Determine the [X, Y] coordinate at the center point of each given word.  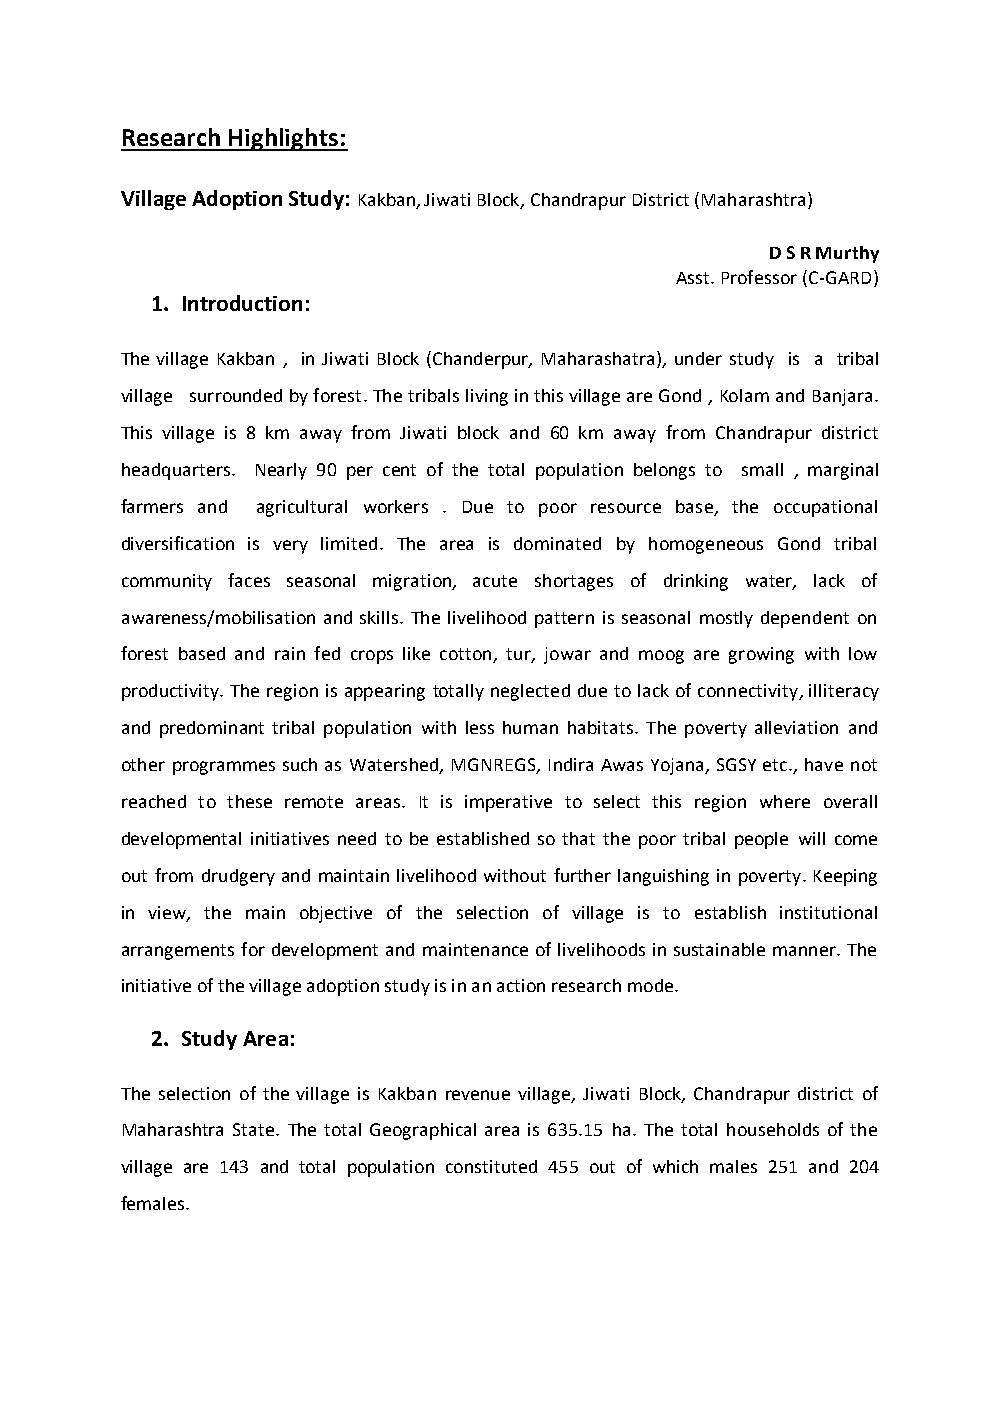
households [773, 1129]
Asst [694, 278]
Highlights [283, 139]
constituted [491, 1166]
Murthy [847, 254]
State [255, 1129]
